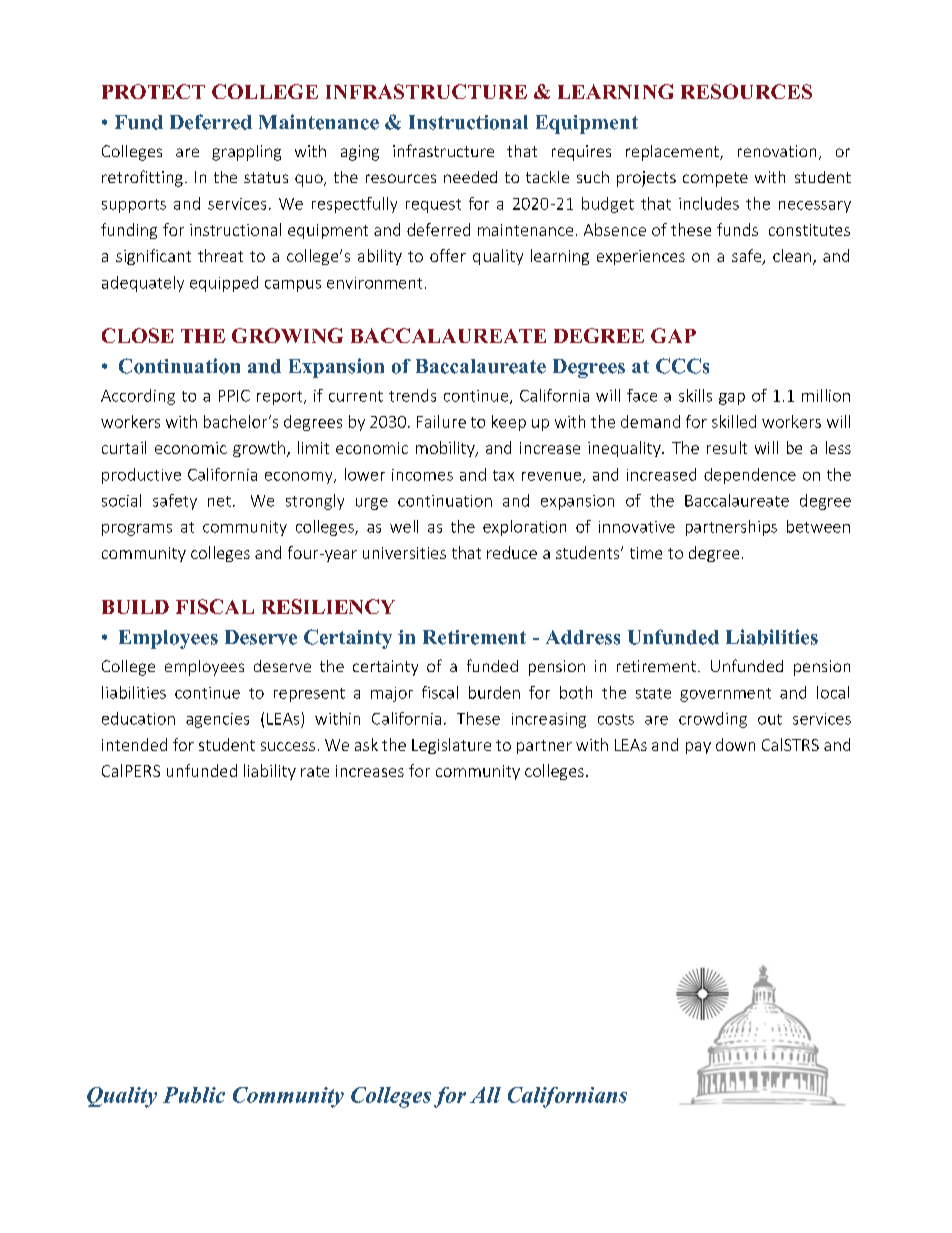  Describe the element at coordinates (217, 720) in the page. I see `agencies` at that location.
